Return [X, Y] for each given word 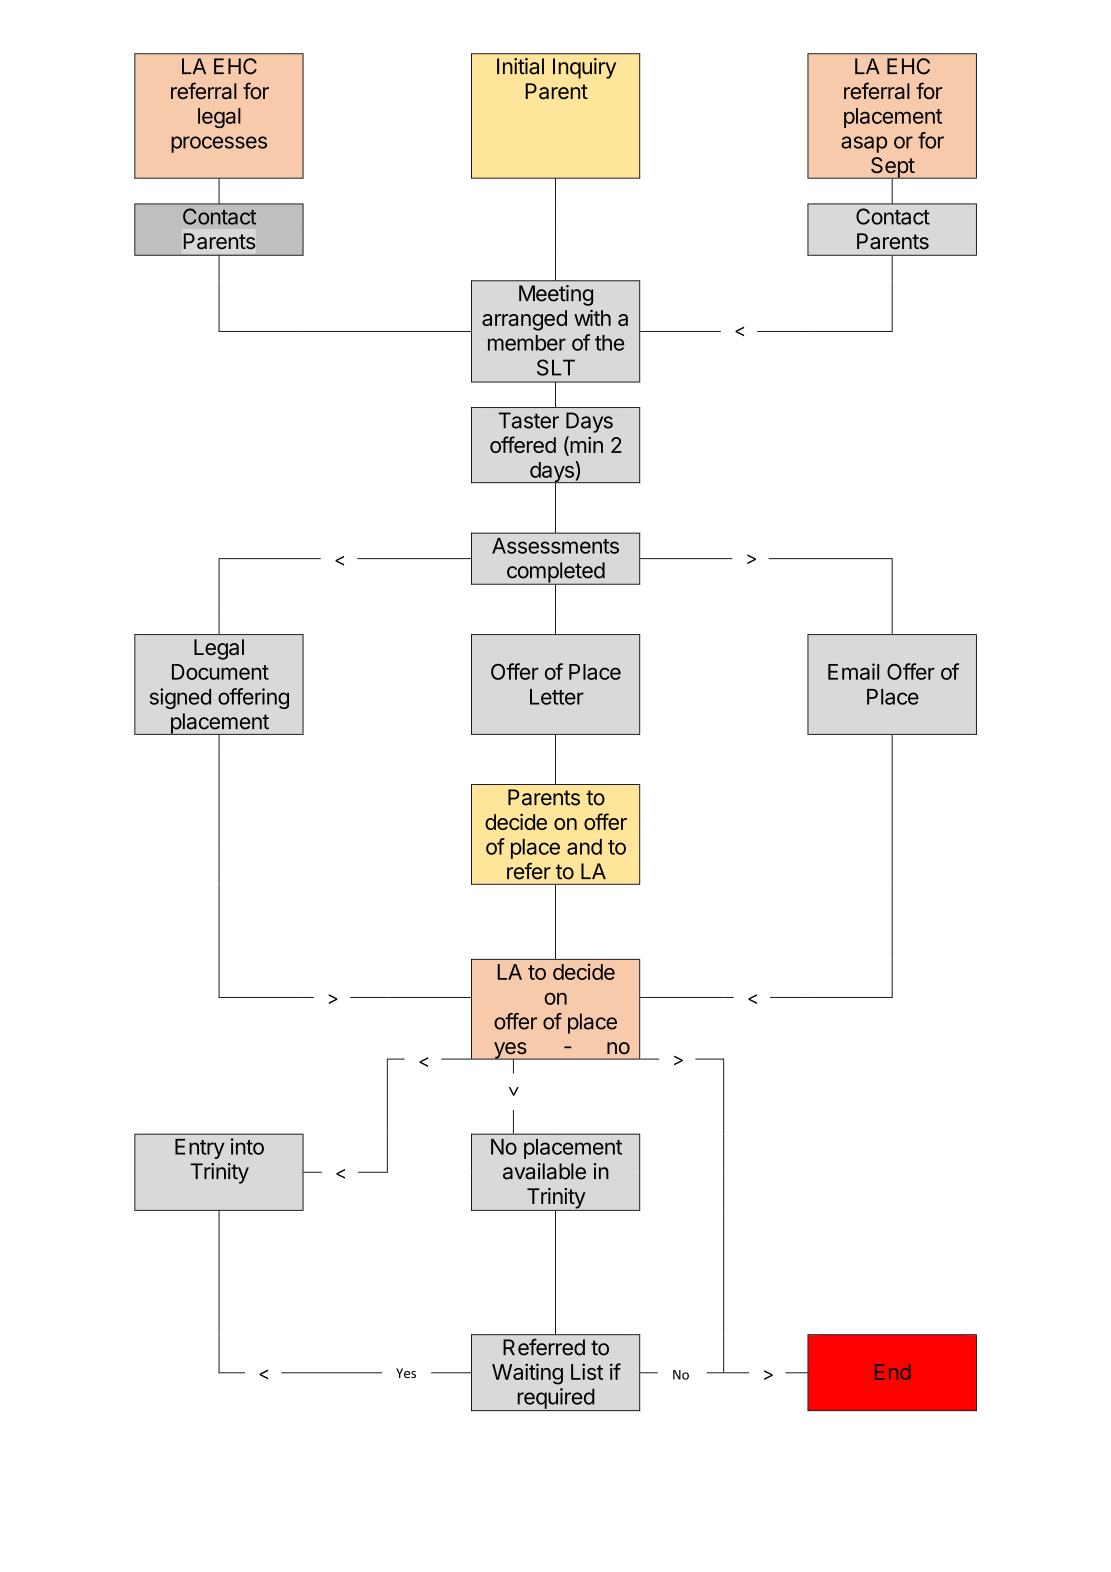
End [893, 1372]
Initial [520, 66]
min [585, 445]
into [247, 1146]
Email [853, 671]
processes [219, 144]
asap [864, 144]
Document [220, 672]
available [544, 1171]
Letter [557, 697]
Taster [529, 420]
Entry [200, 1149]
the [610, 343]
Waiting [527, 1374]
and [584, 847]
